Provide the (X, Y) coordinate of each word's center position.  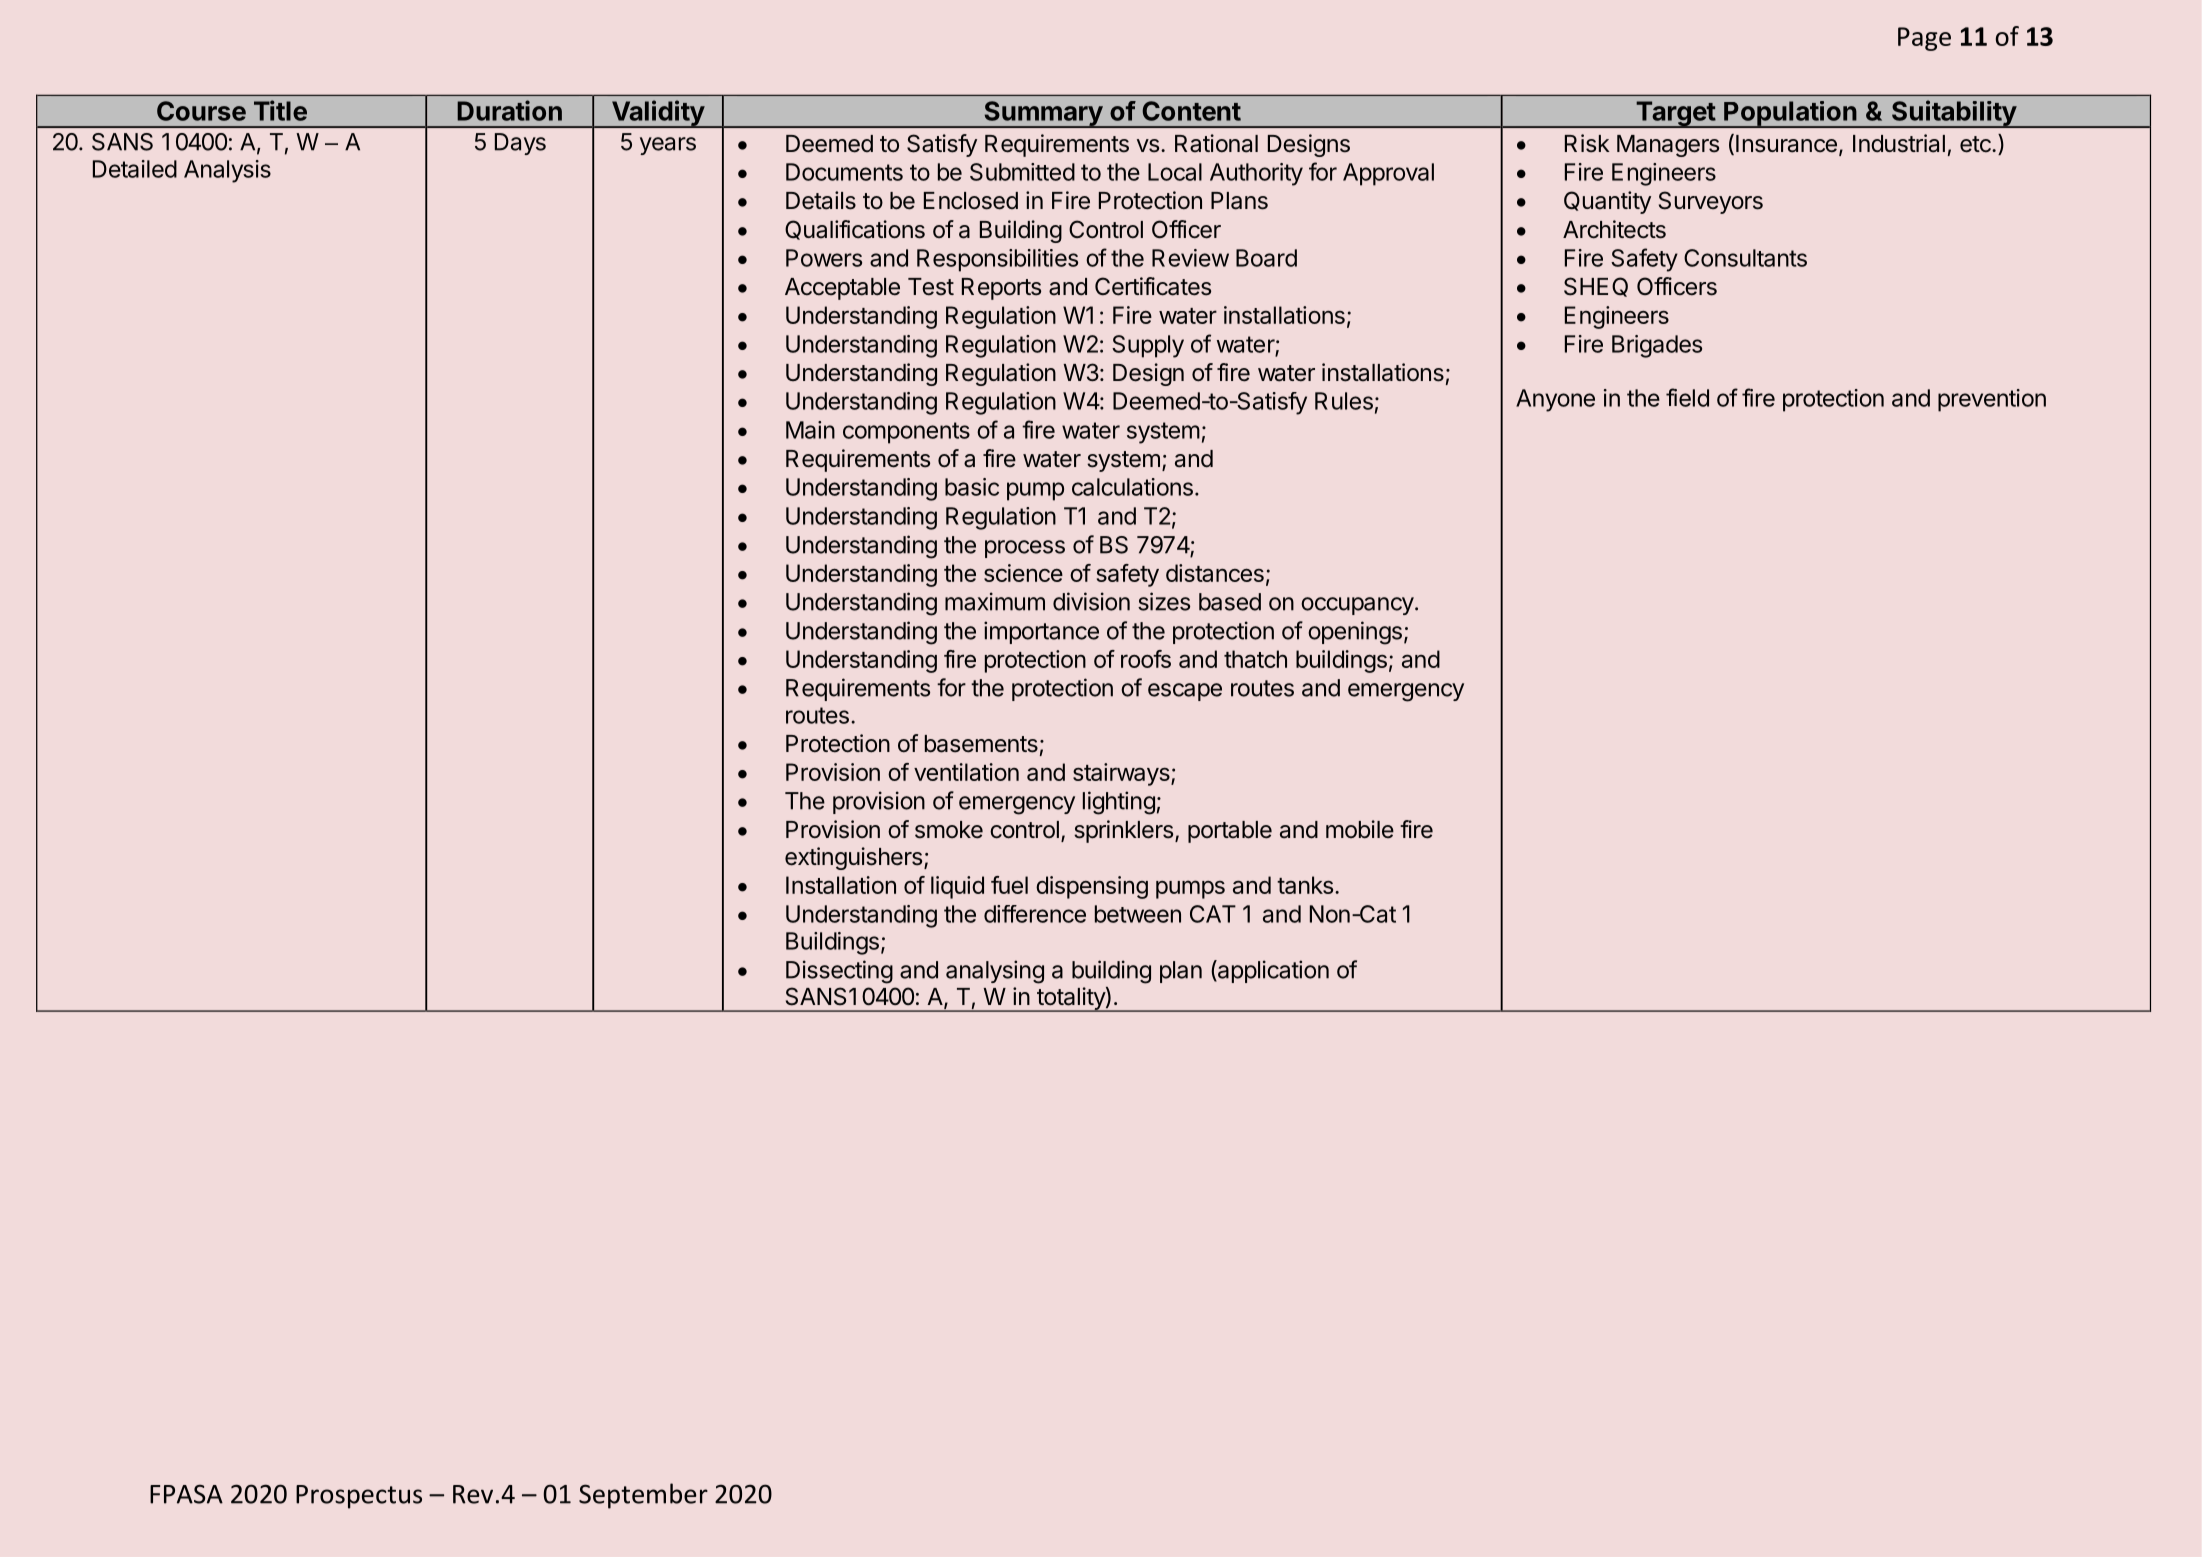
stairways (1122, 774)
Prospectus (359, 1497)
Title (280, 110)
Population (1790, 114)
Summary (1043, 114)
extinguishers (853, 858)
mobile (1360, 829)
